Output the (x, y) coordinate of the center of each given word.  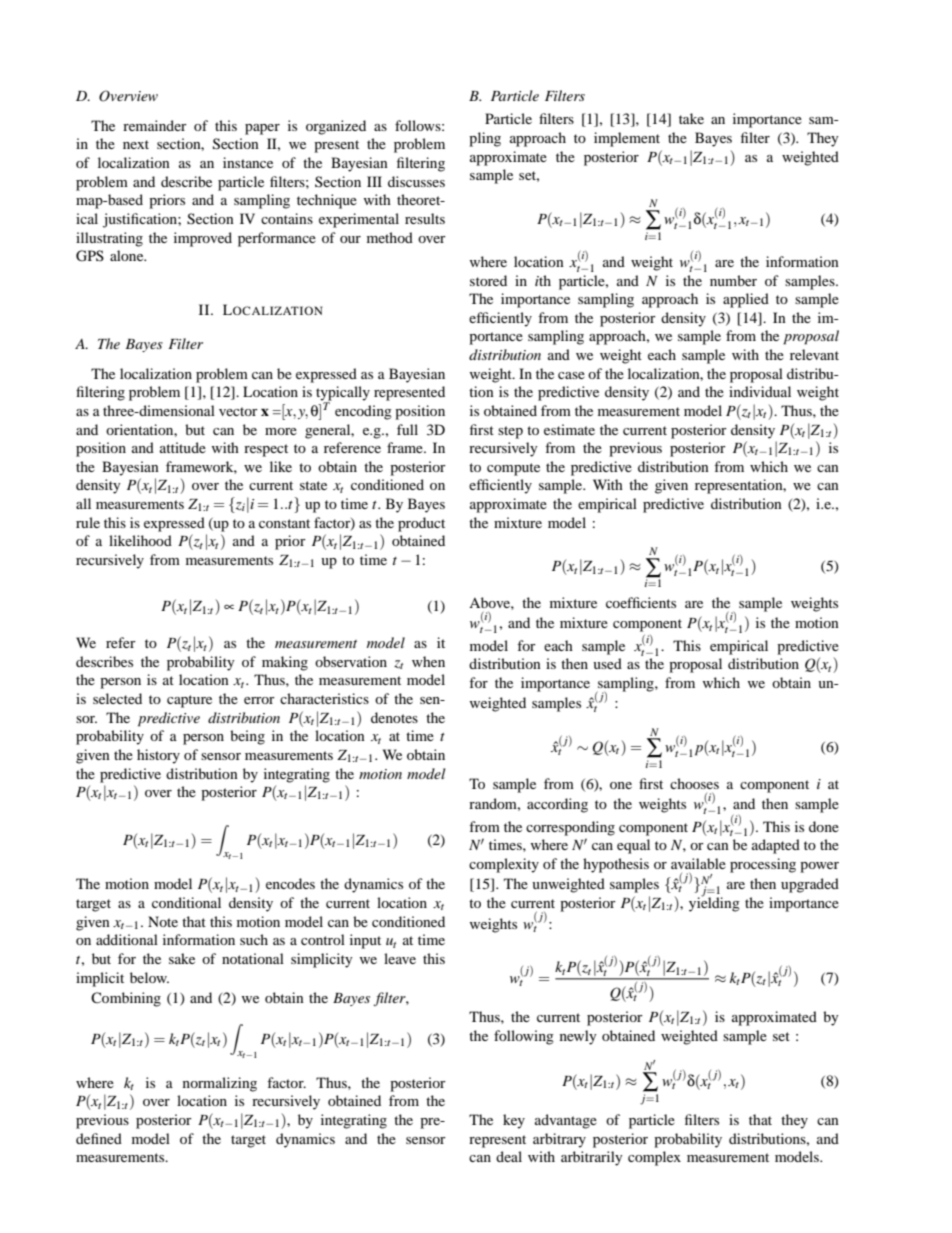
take (691, 118)
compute (513, 469)
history (158, 756)
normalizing (220, 1084)
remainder (155, 125)
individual (760, 391)
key (514, 1121)
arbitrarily (592, 1158)
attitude (183, 447)
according (557, 805)
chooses (694, 783)
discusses (416, 181)
